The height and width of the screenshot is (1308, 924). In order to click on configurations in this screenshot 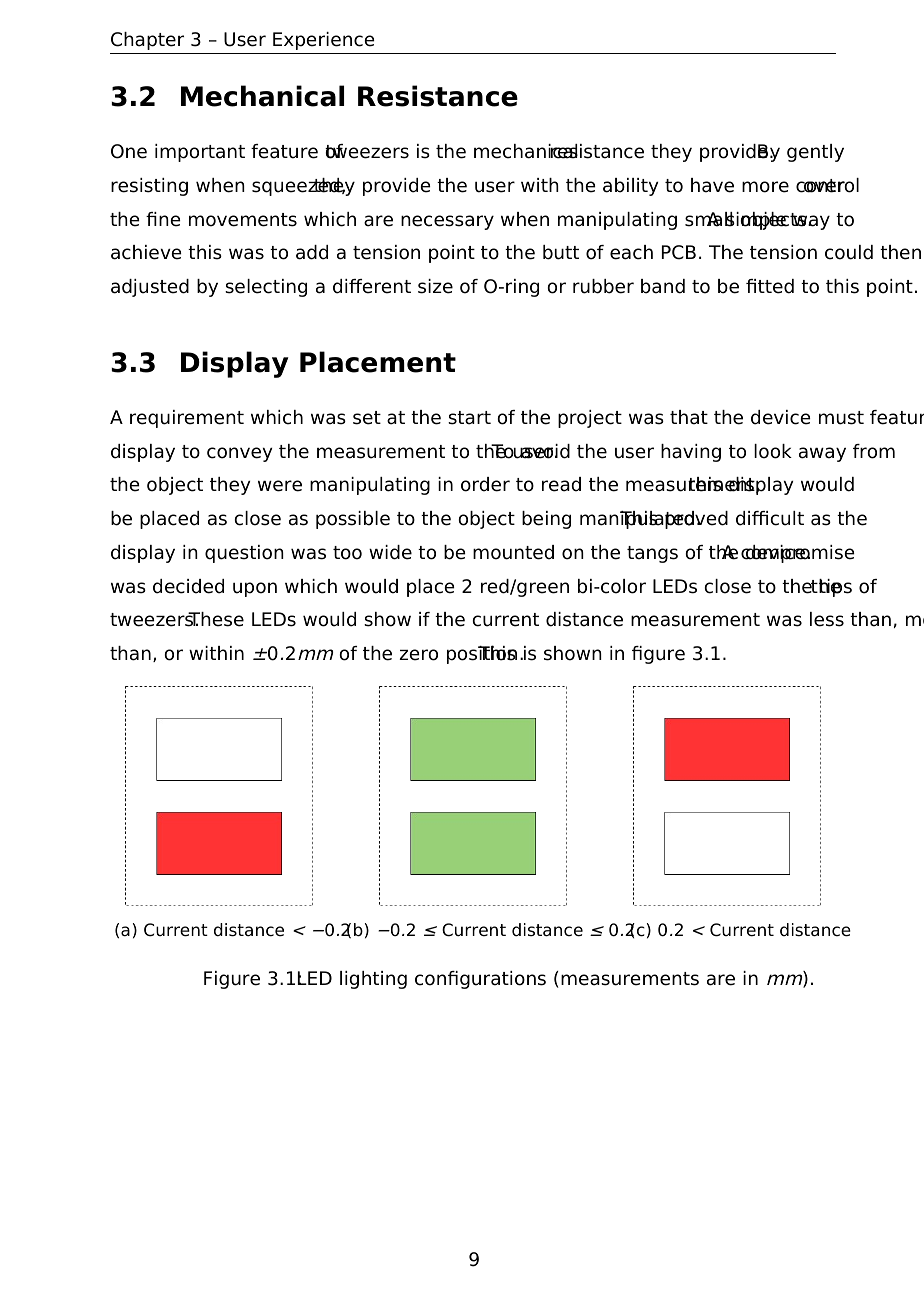, I will do `click(480, 980)`.
